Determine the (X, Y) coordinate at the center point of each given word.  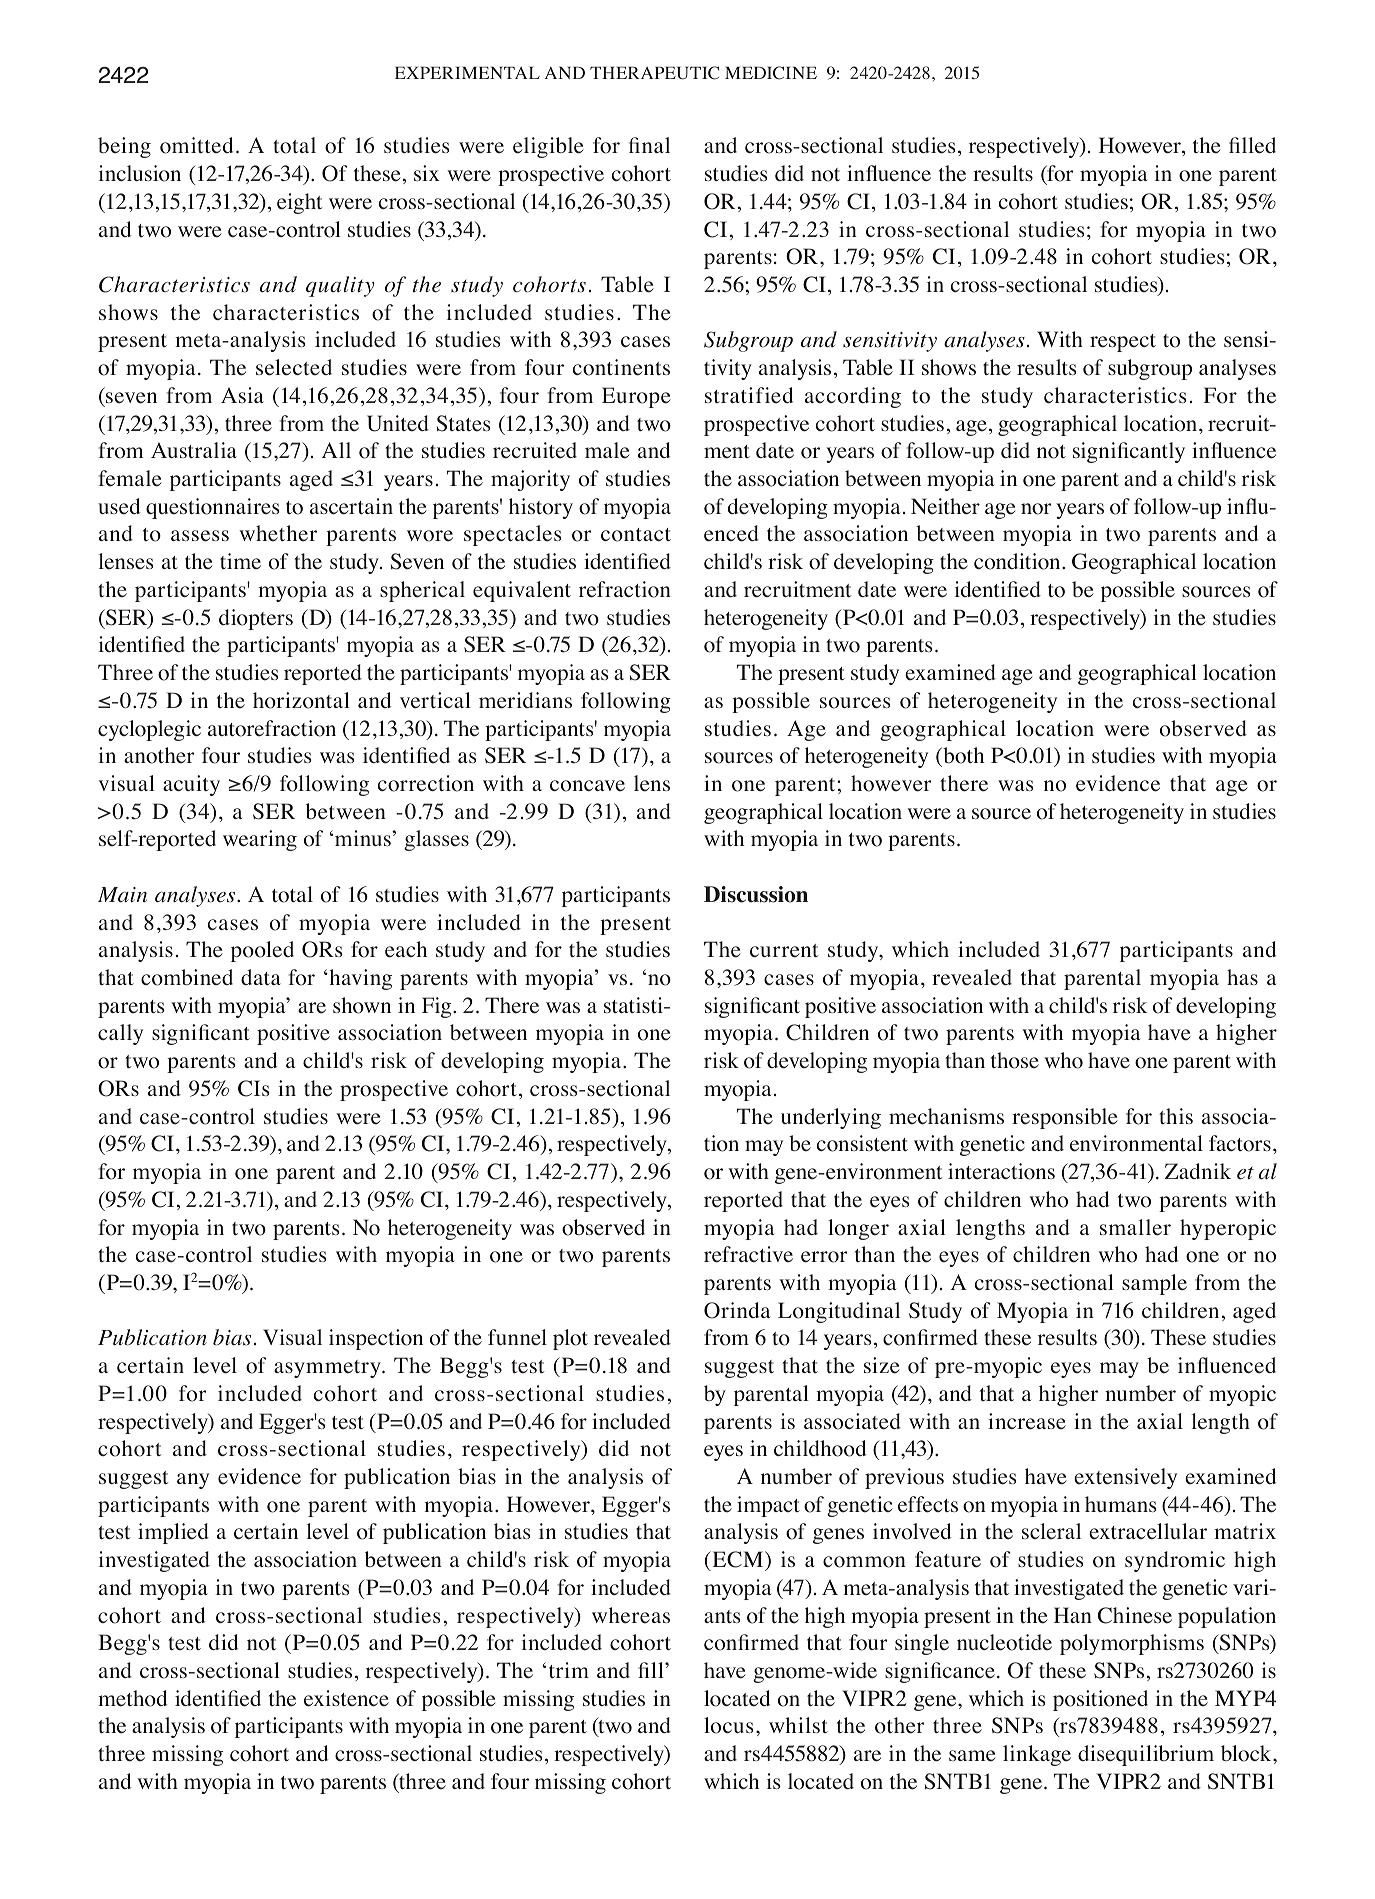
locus (728, 1725)
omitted (196, 145)
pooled (262, 951)
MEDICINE (771, 73)
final (649, 145)
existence (346, 1698)
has (1242, 977)
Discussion (756, 894)
